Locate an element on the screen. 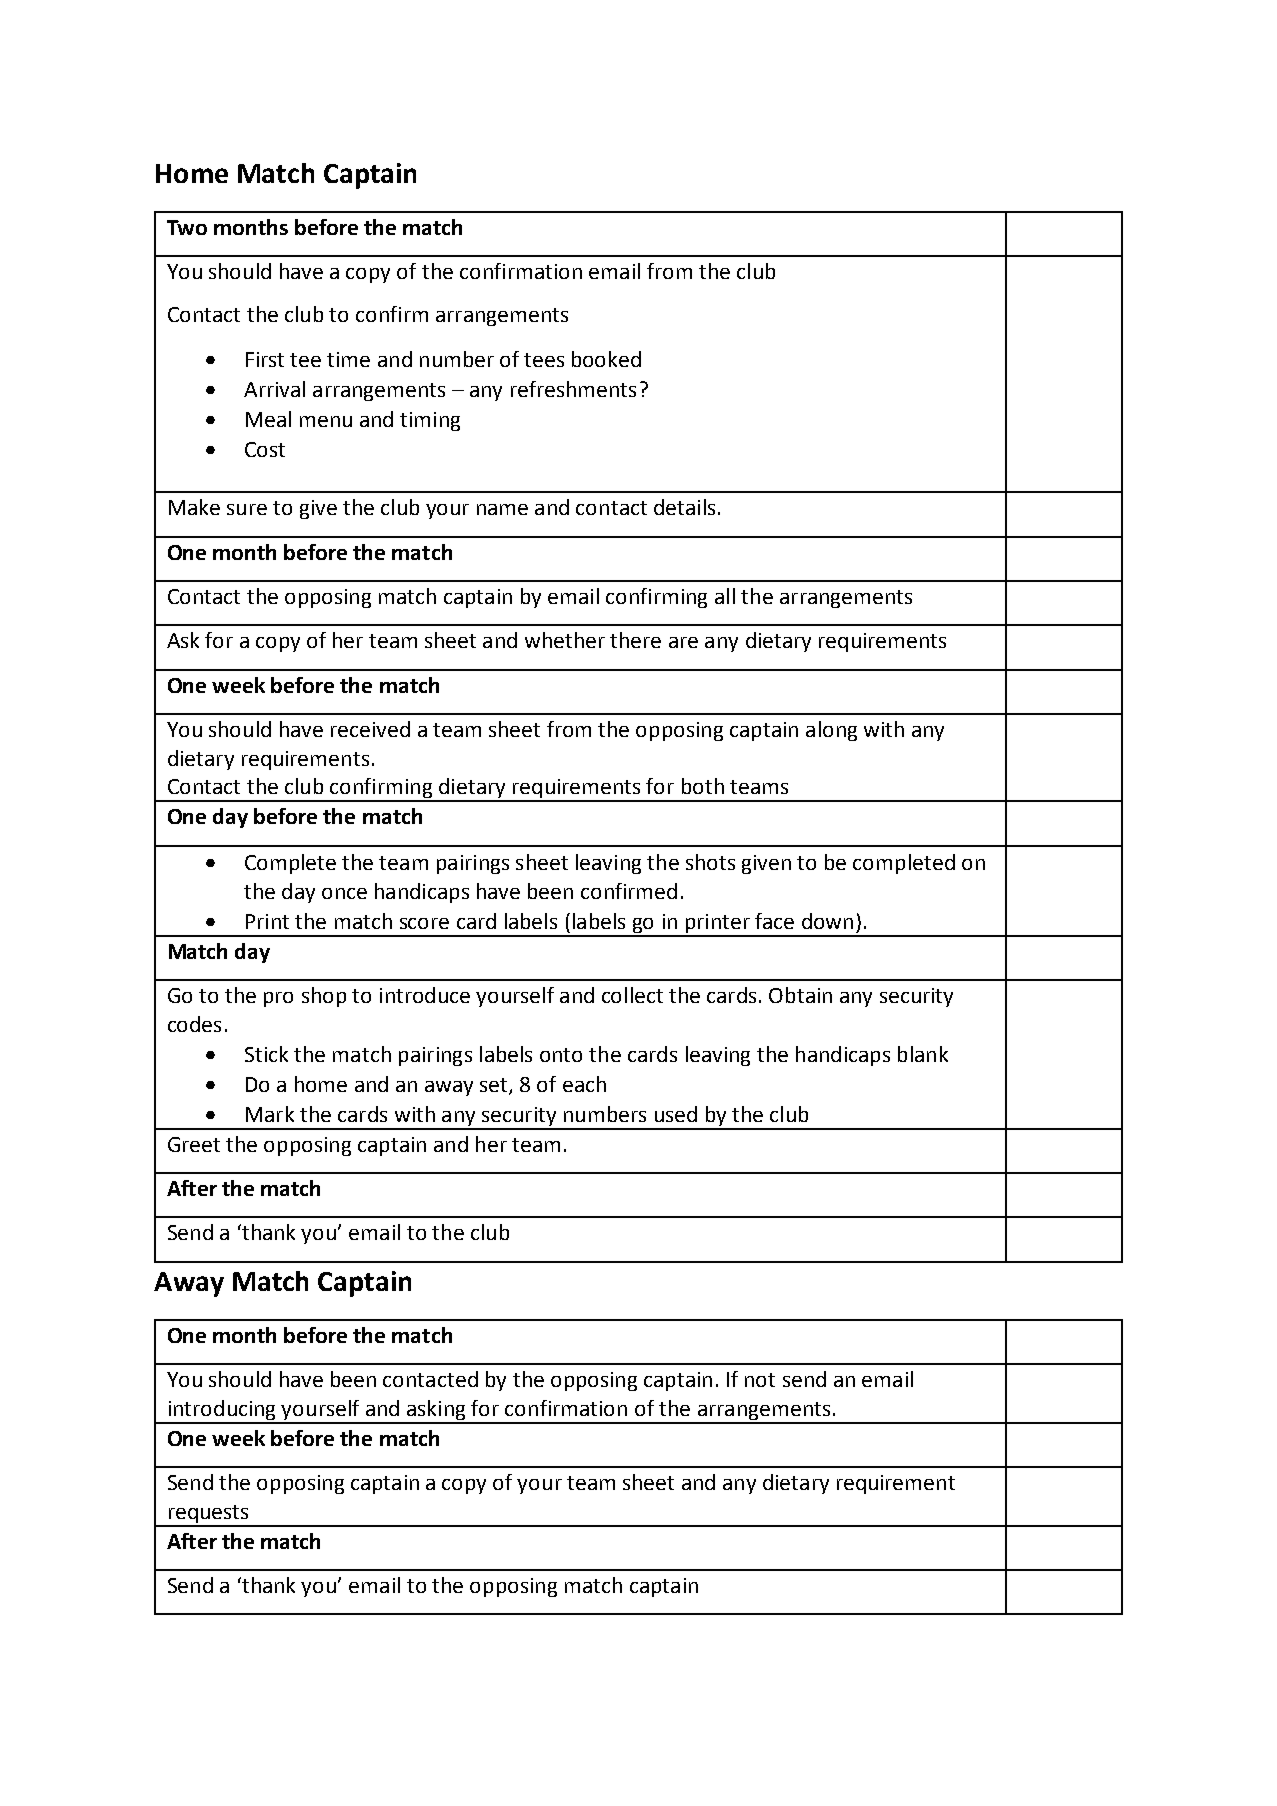  whether is located at coordinates (565, 640).
